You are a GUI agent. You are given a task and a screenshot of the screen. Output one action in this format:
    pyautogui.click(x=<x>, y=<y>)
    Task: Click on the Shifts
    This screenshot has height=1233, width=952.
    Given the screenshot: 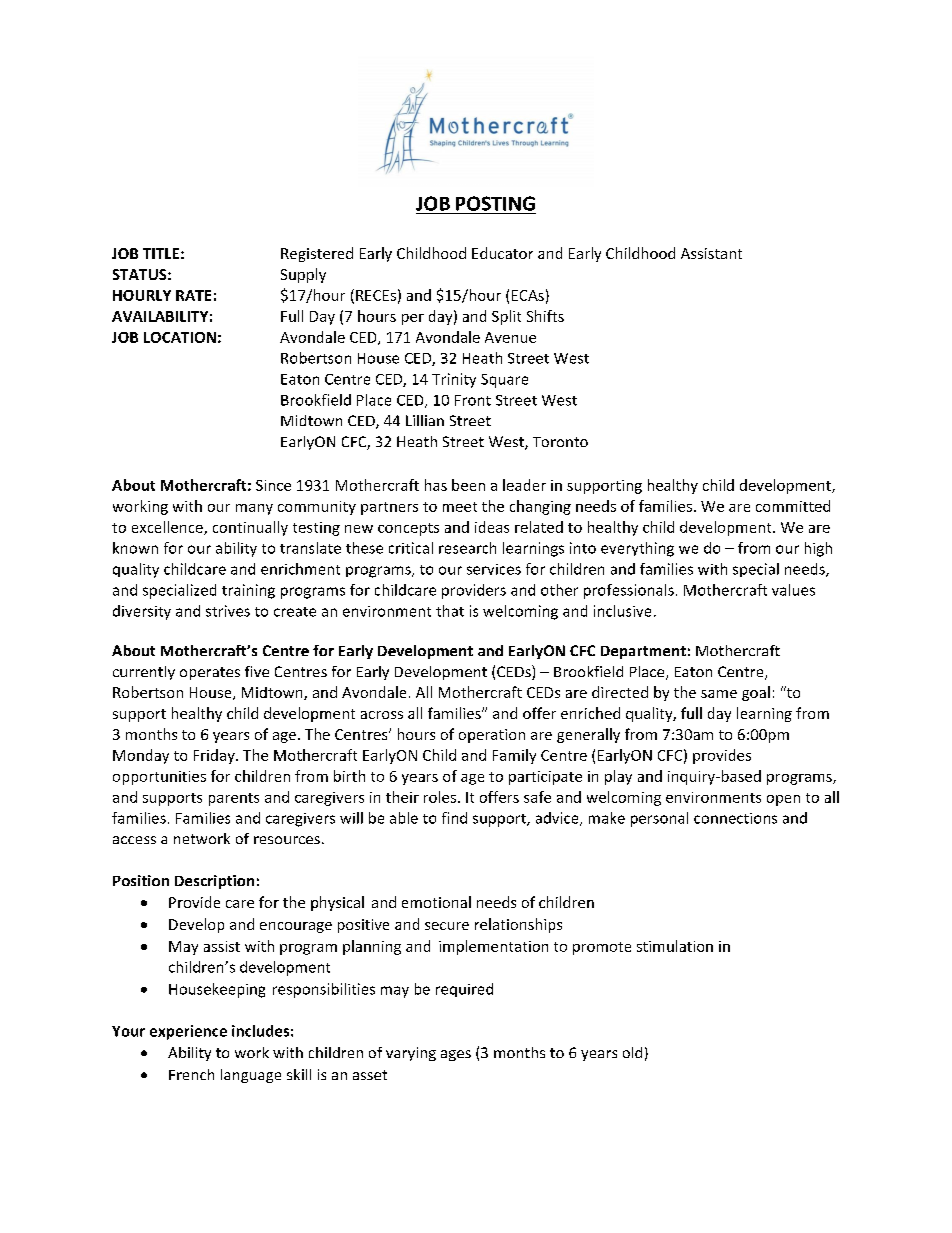 What is the action you would take?
    pyautogui.click(x=545, y=316)
